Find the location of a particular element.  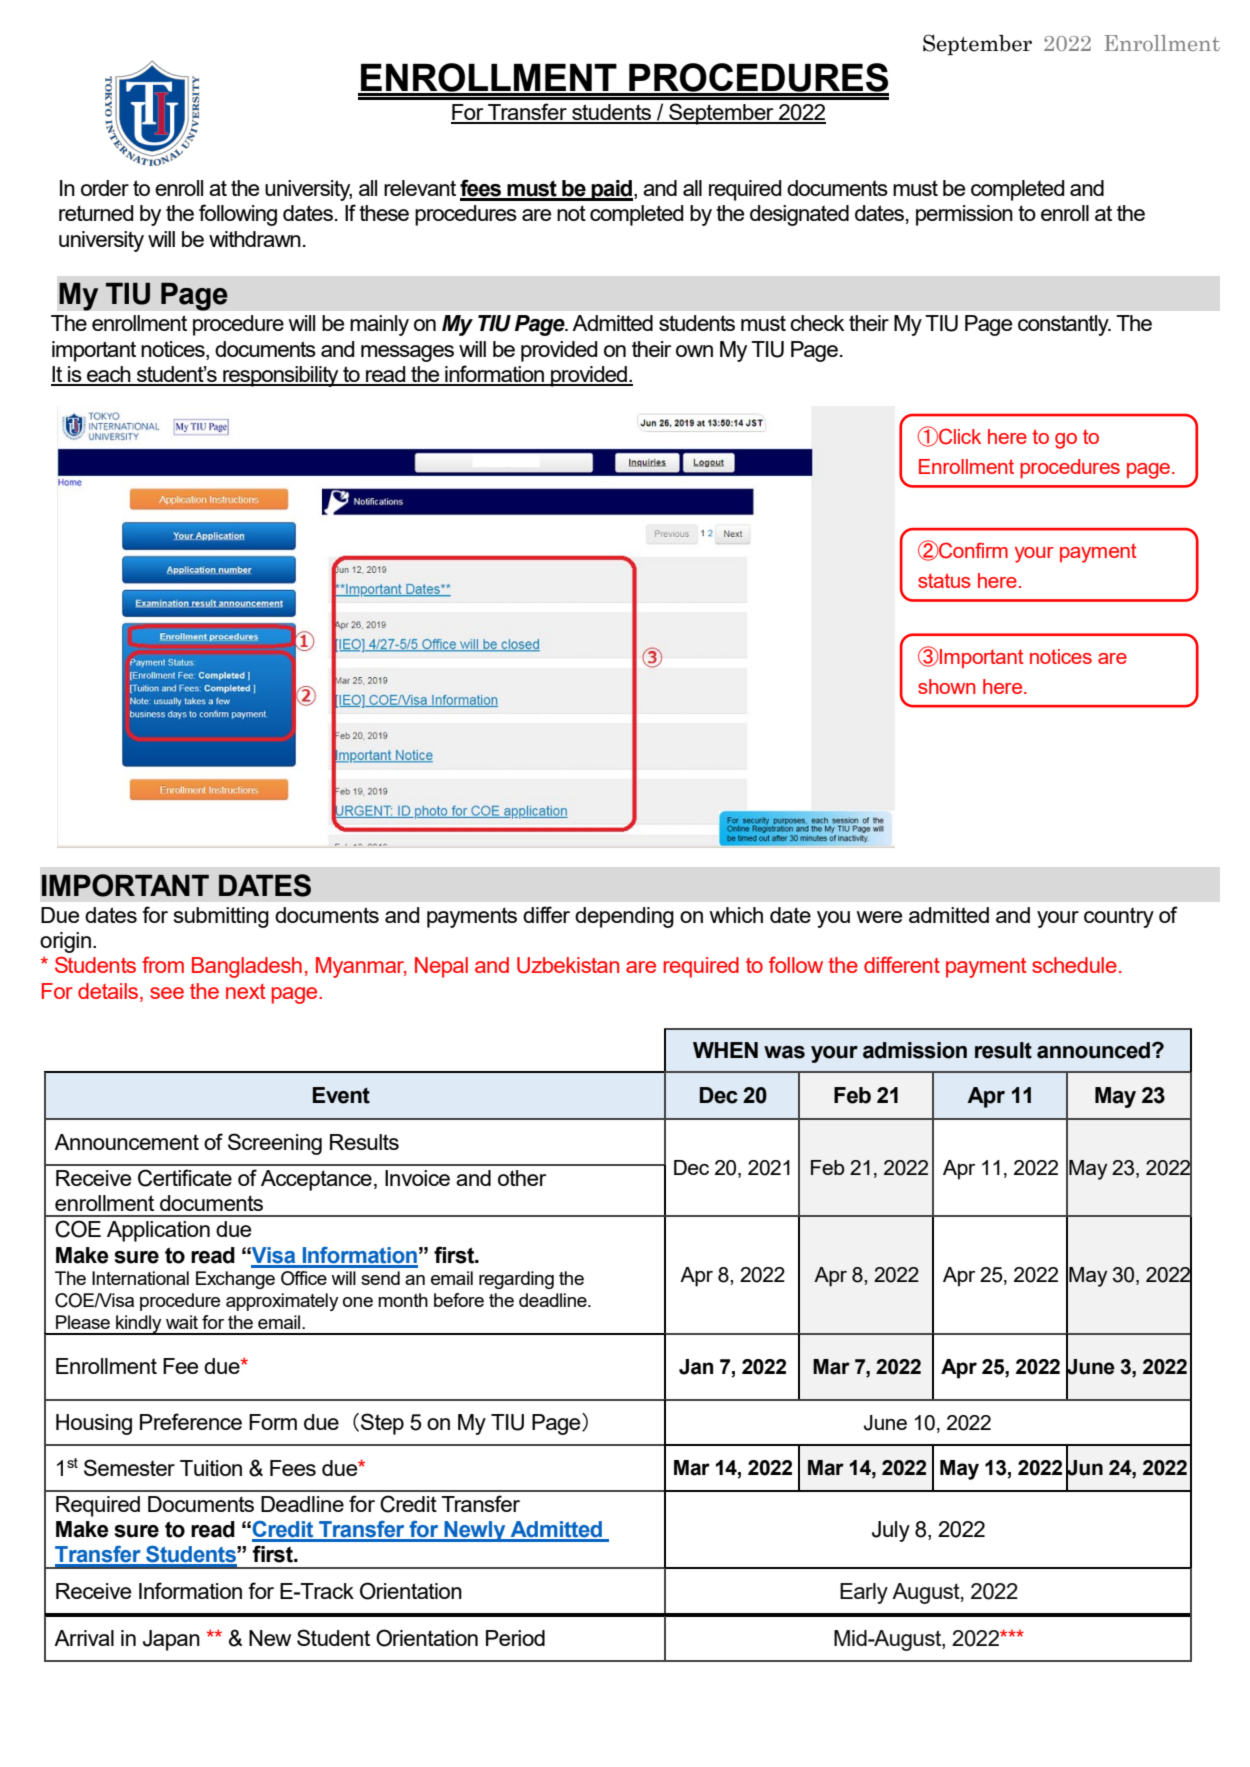

Japan is located at coordinates (171, 1640).
